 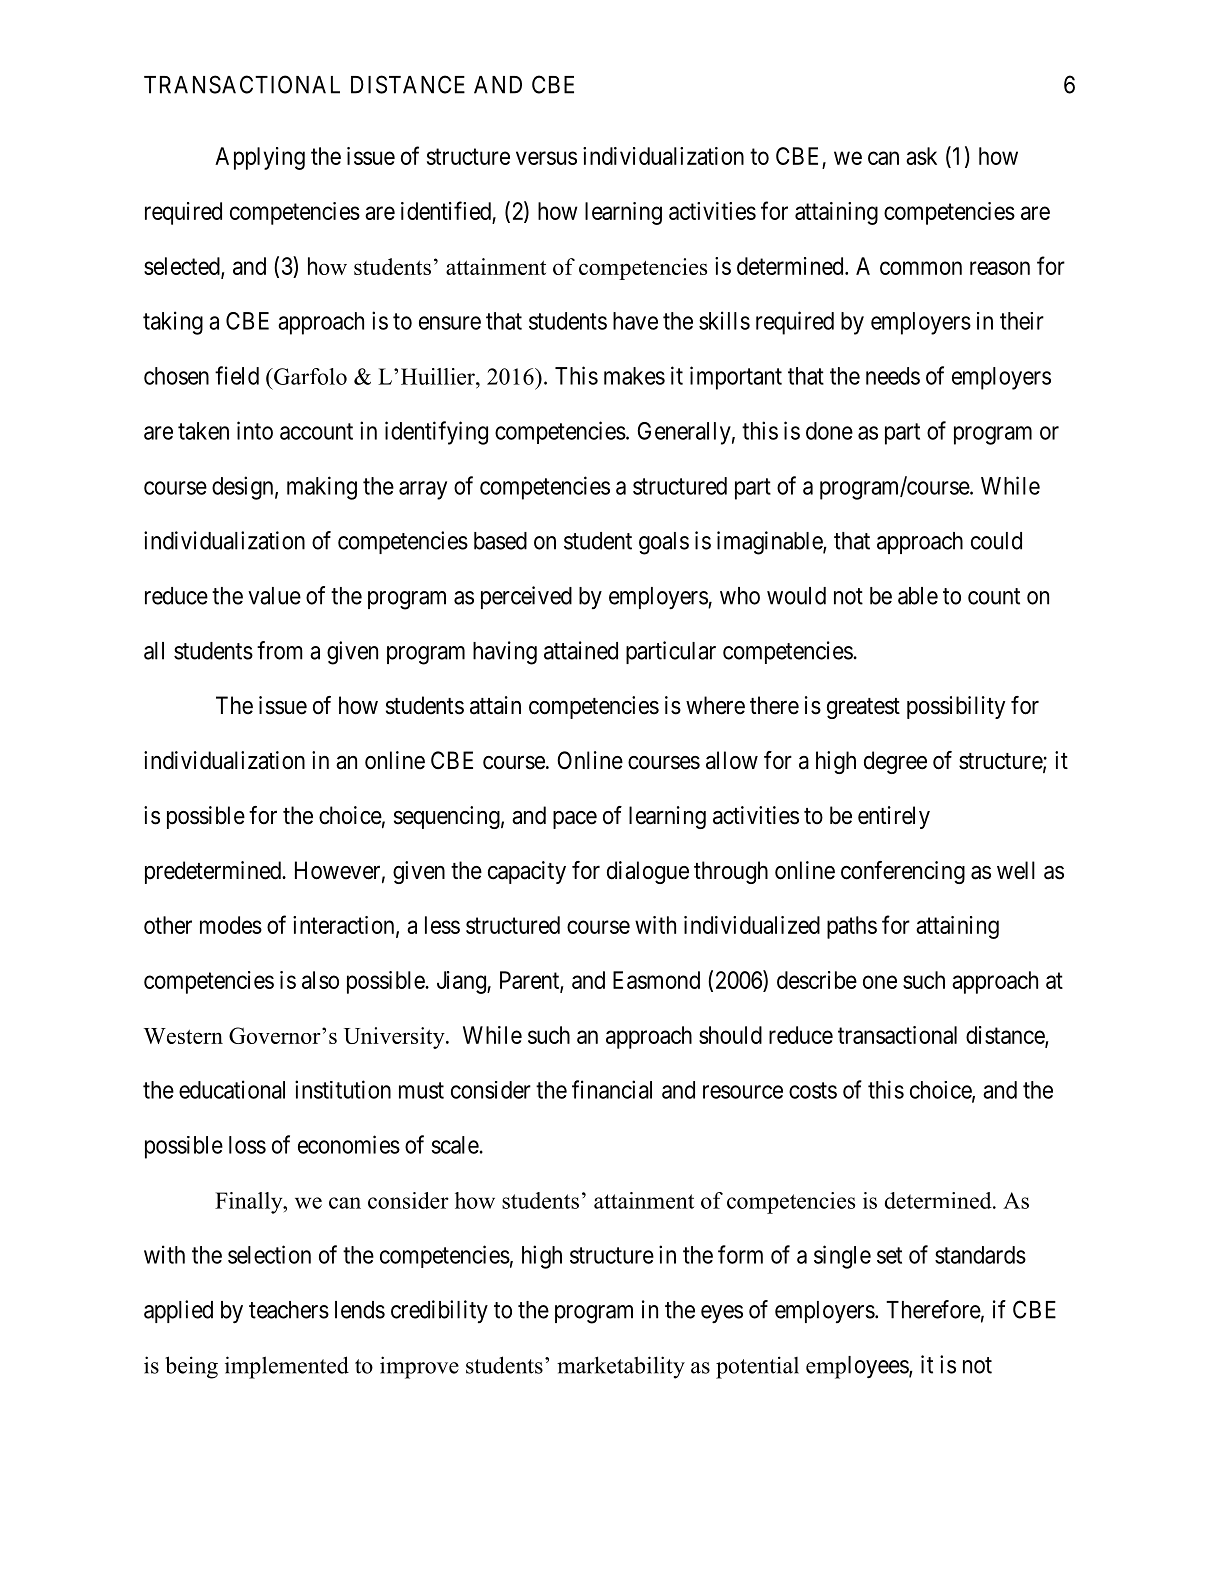 What do you see at coordinates (232, 1089) in the page?
I see `educational` at bounding box center [232, 1089].
